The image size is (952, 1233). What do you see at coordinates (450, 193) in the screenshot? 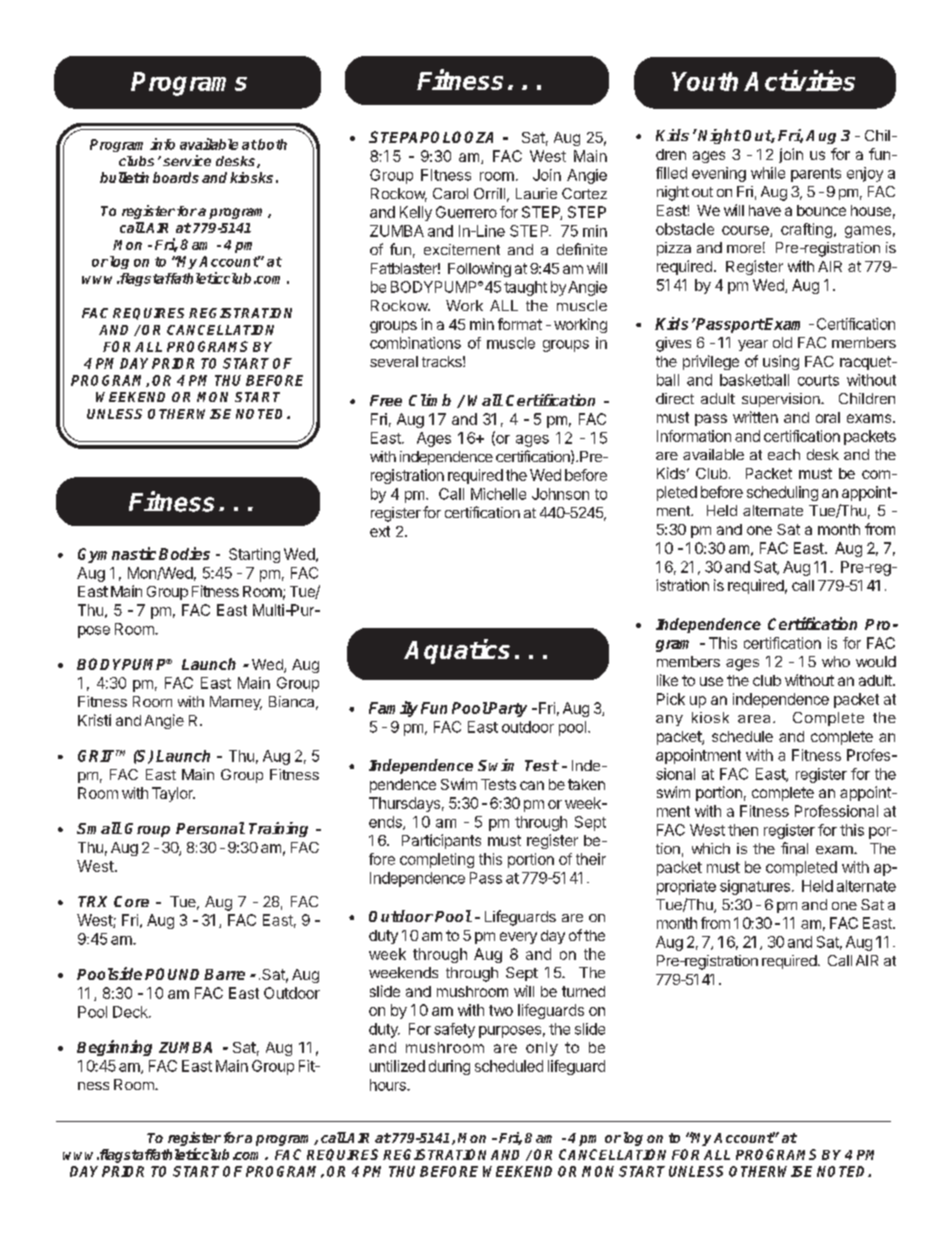
I see `Carol` at bounding box center [450, 193].
